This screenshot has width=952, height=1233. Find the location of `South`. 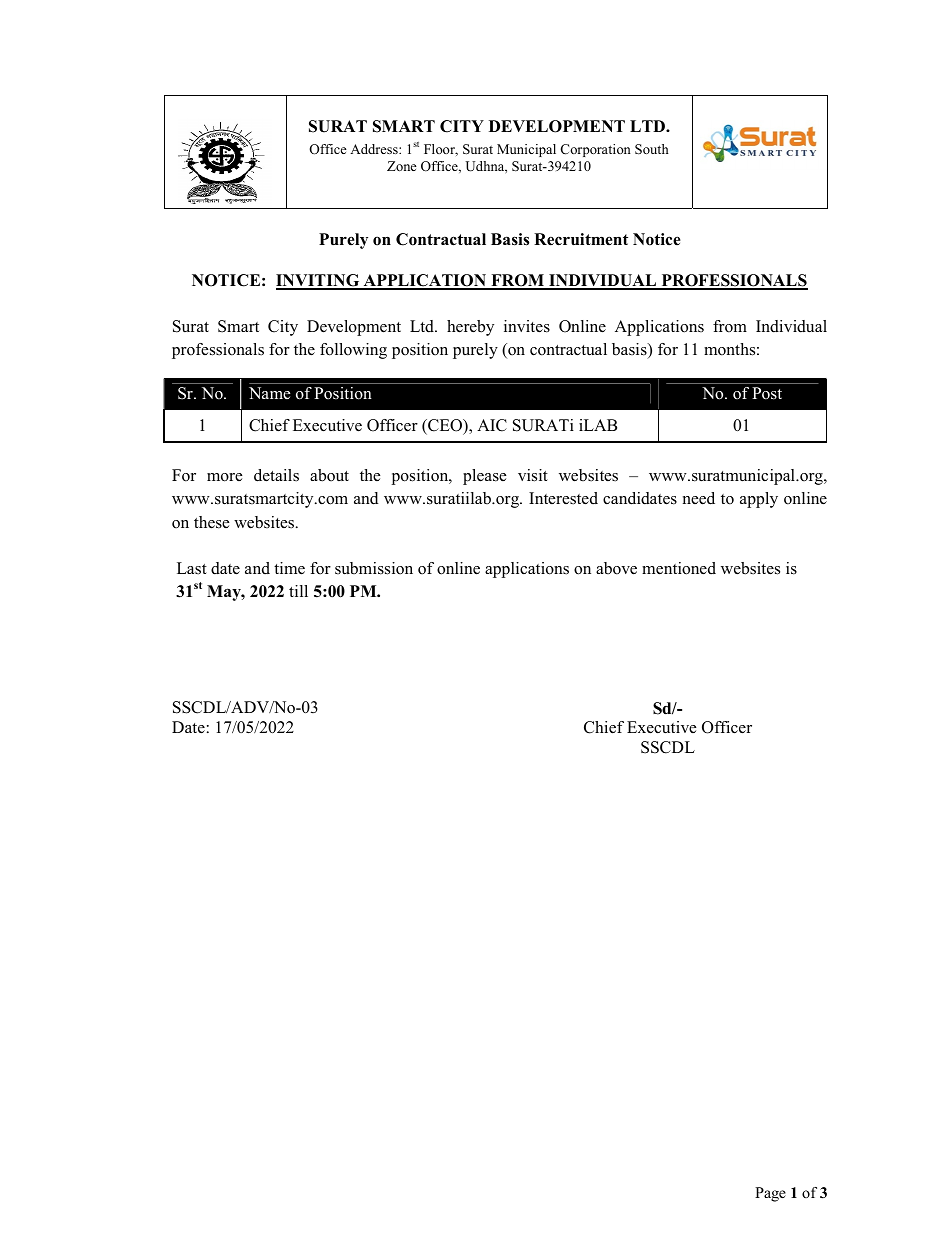

South is located at coordinates (652, 149).
